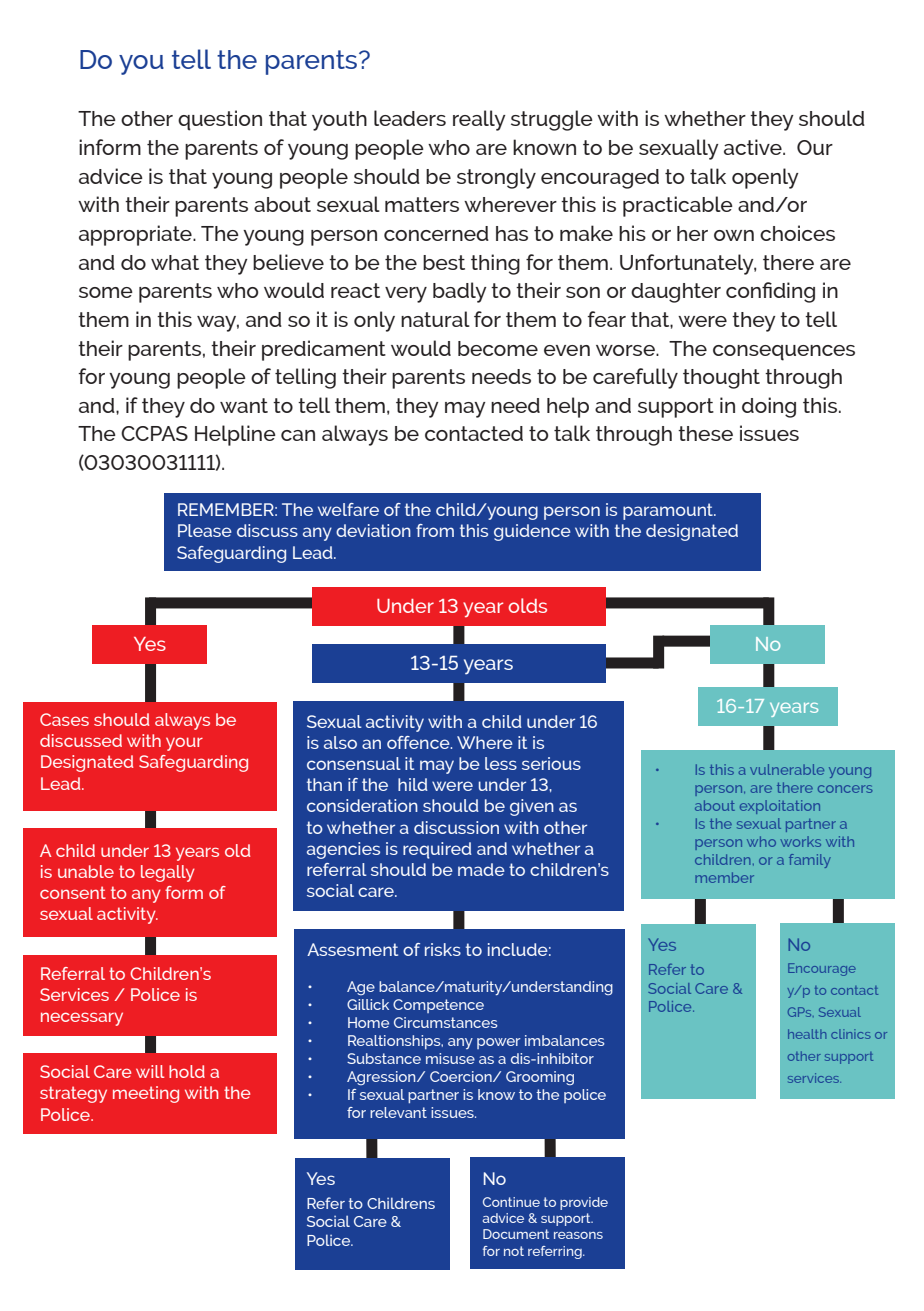 This page has height=1311, width=924. I want to click on from, so click(435, 530).
